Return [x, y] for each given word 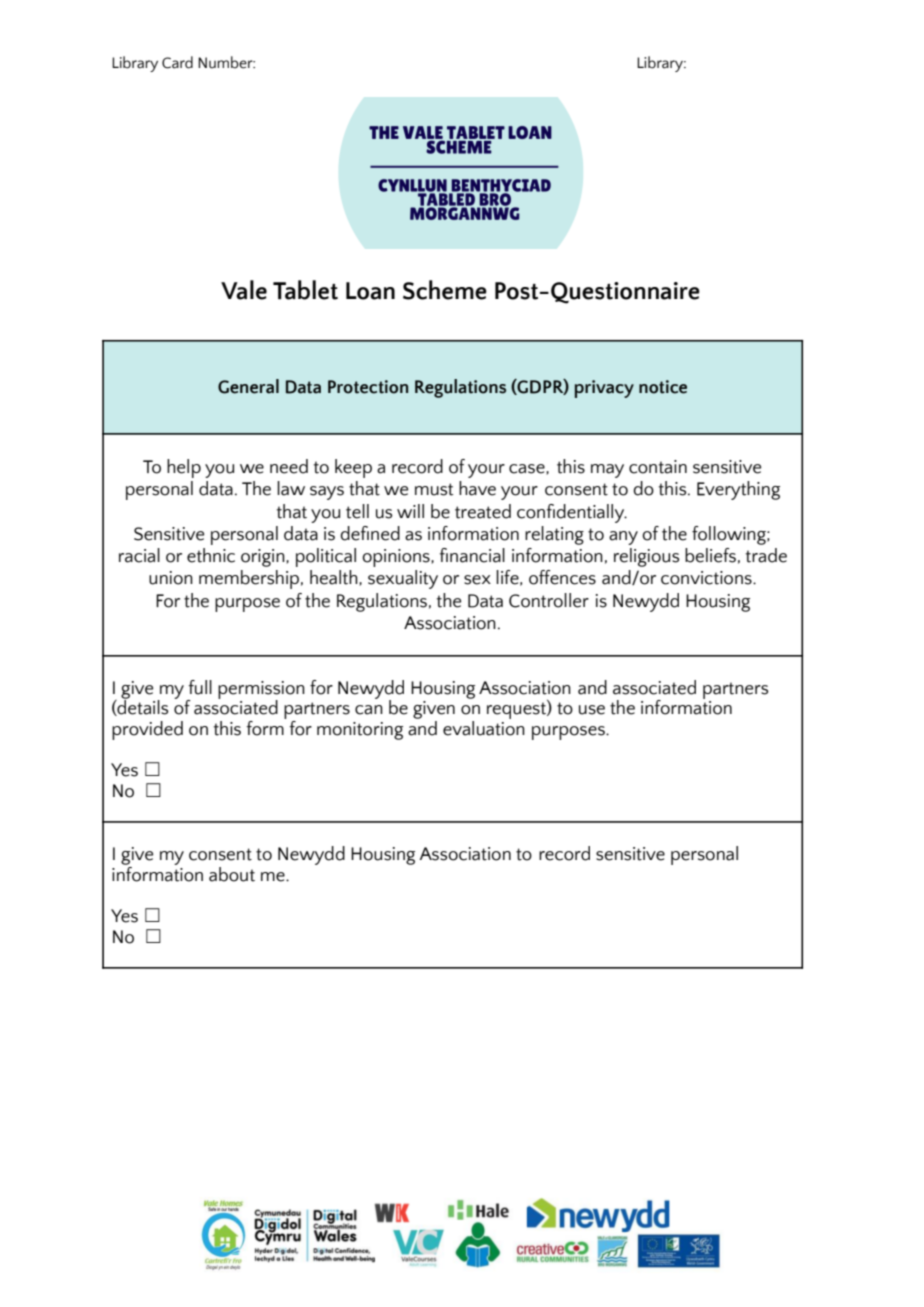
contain [658, 467]
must [434, 489]
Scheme [445, 290]
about [232, 874]
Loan [370, 291]
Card [177, 62]
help [184, 468]
